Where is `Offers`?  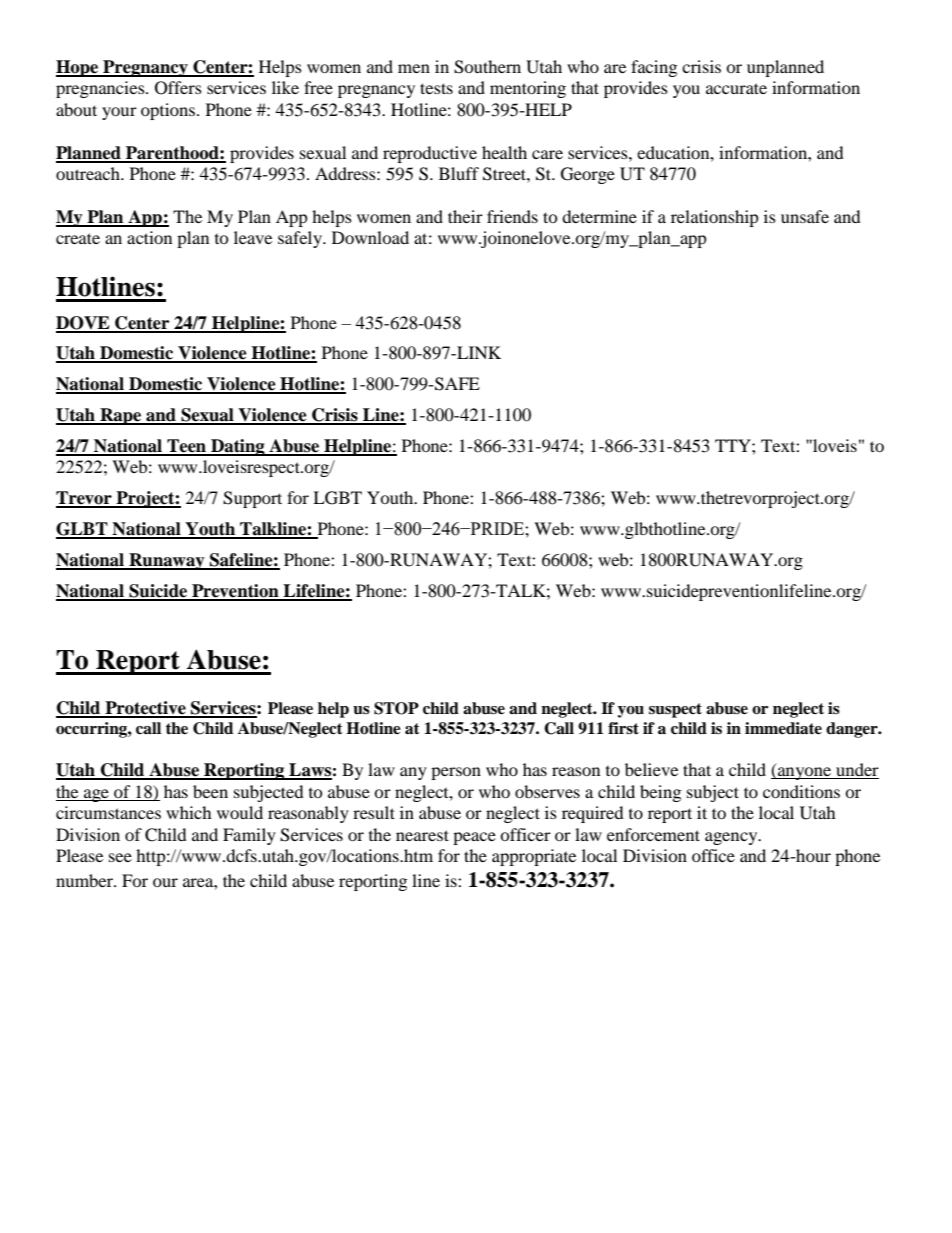 Offers is located at coordinates (178, 88).
